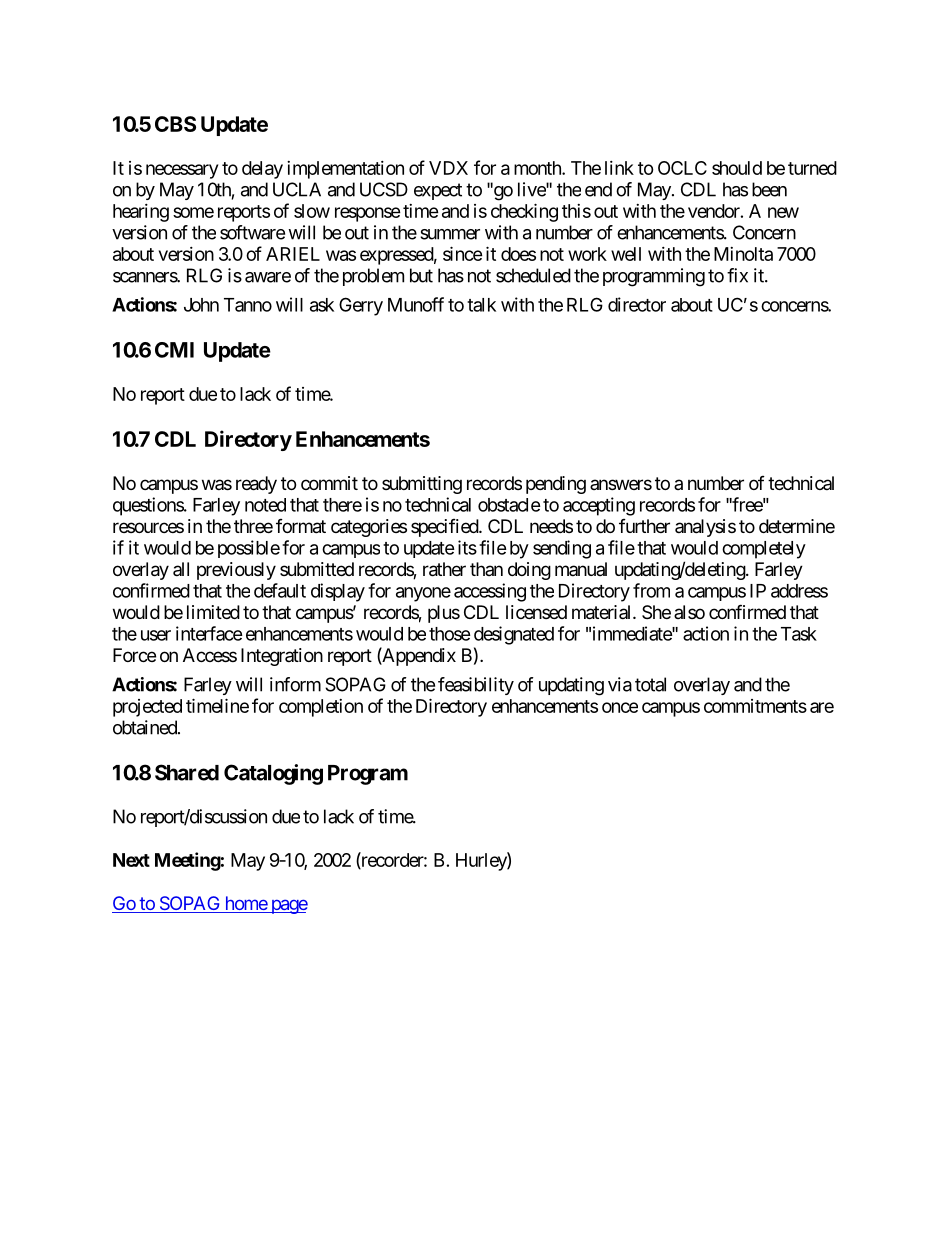 The height and width of the screenshot is (1233, 952). What do you see at coordinates (175, 124) in the screenshot?
I see `CBS` at bounding box center [175, 124].
